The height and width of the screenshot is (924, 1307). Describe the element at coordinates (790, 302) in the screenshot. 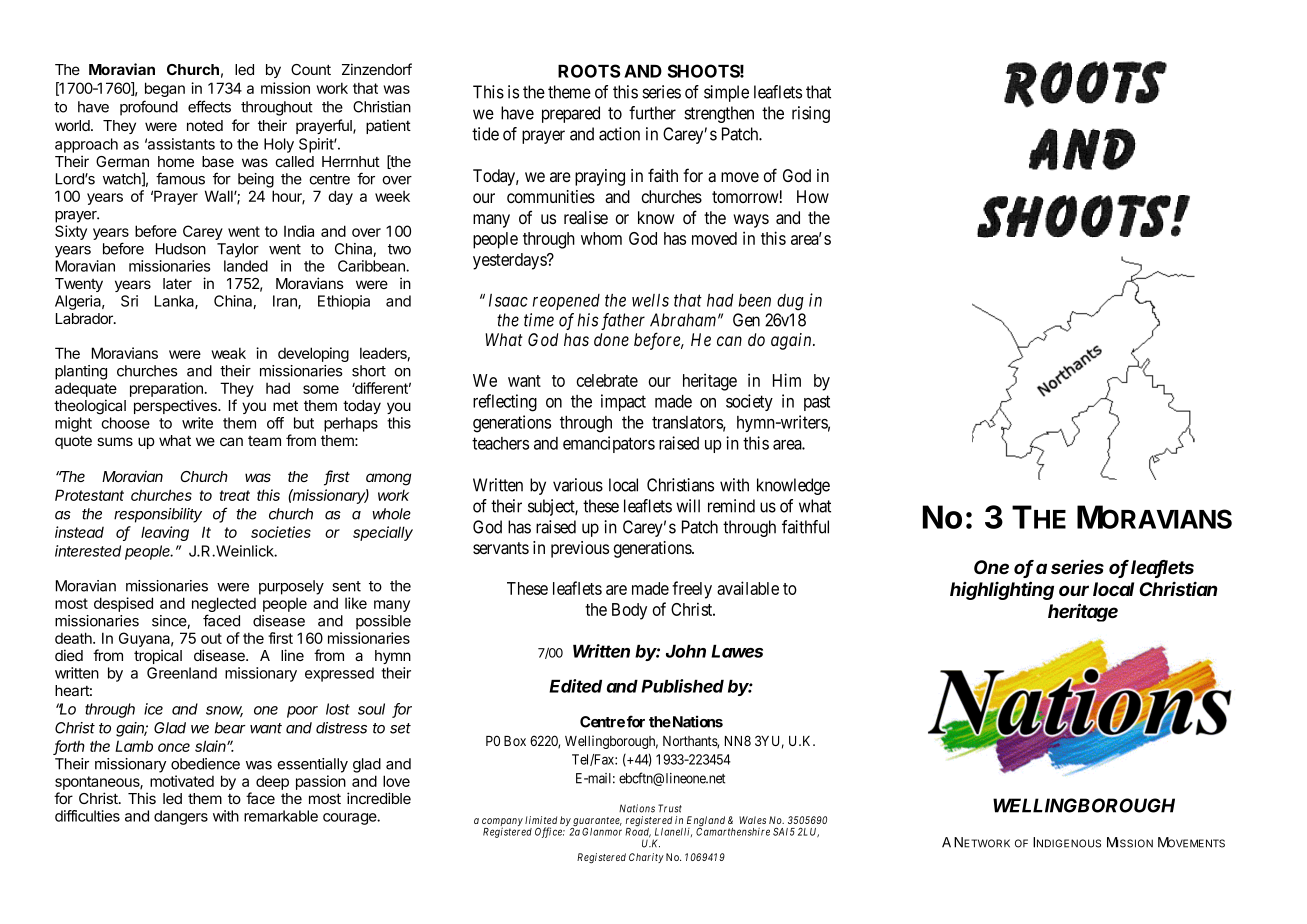

I see `dug` at that location.
